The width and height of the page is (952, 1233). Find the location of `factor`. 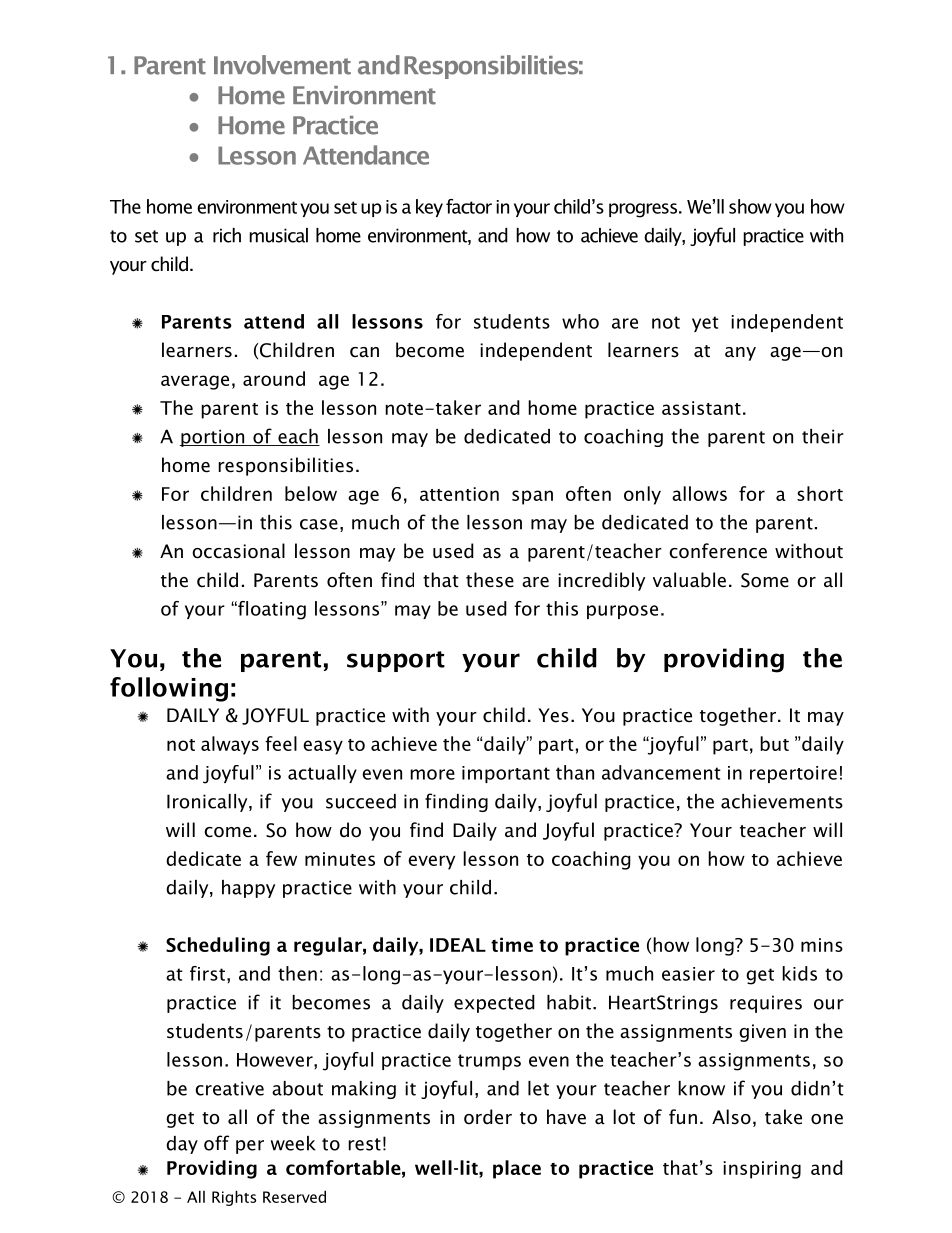

factor is located at coordinates (469, 206).
